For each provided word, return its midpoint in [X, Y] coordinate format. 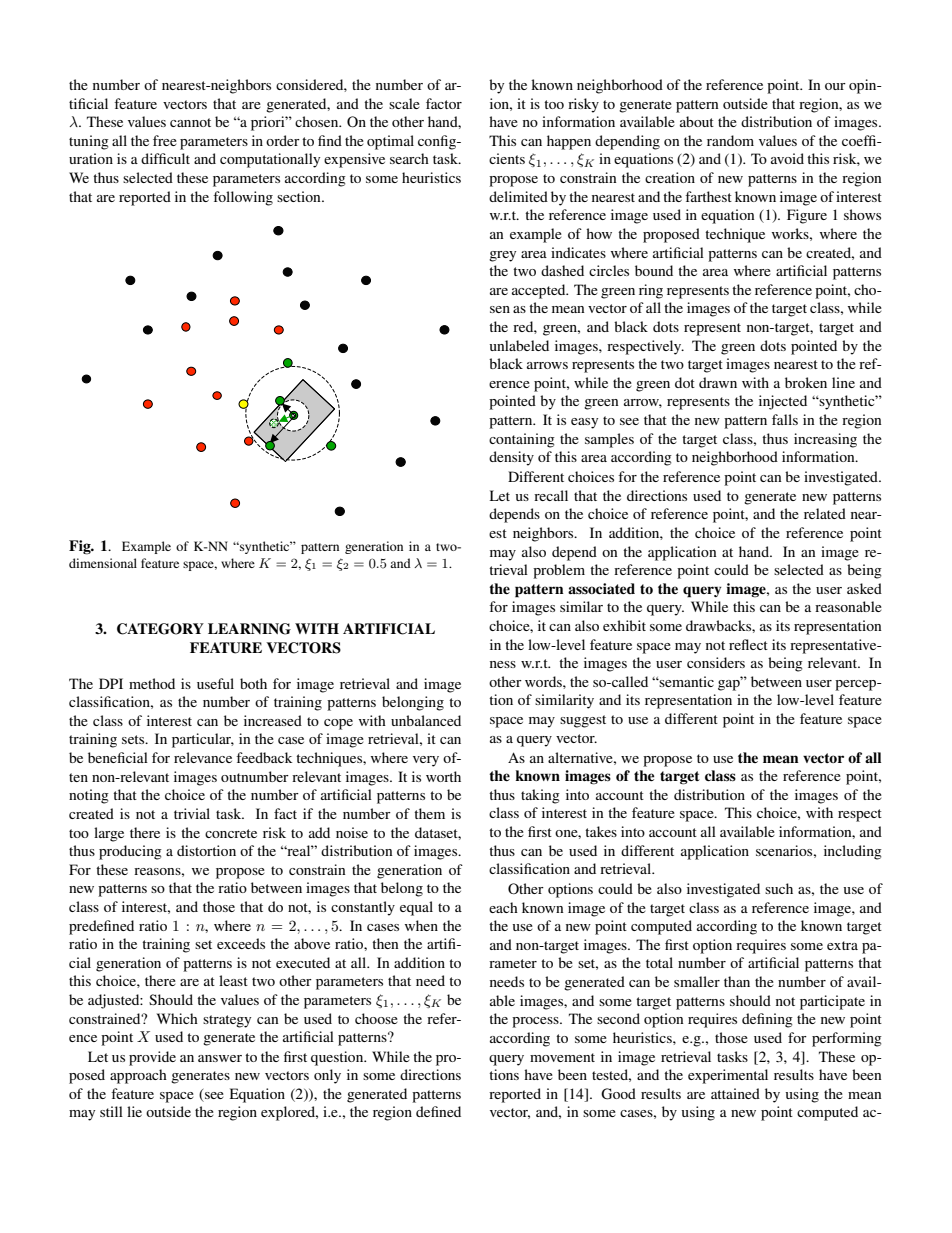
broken [806, 382]
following [243, 198]
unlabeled [519, 345]
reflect [748, 644]
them [429, 813]
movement [562, 1057]
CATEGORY [160, 629]
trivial [192, 813]
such [779, 888]
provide [152, 1058]
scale [404, 103]
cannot [190, 122]
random [730, 140]
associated [601, 589]
